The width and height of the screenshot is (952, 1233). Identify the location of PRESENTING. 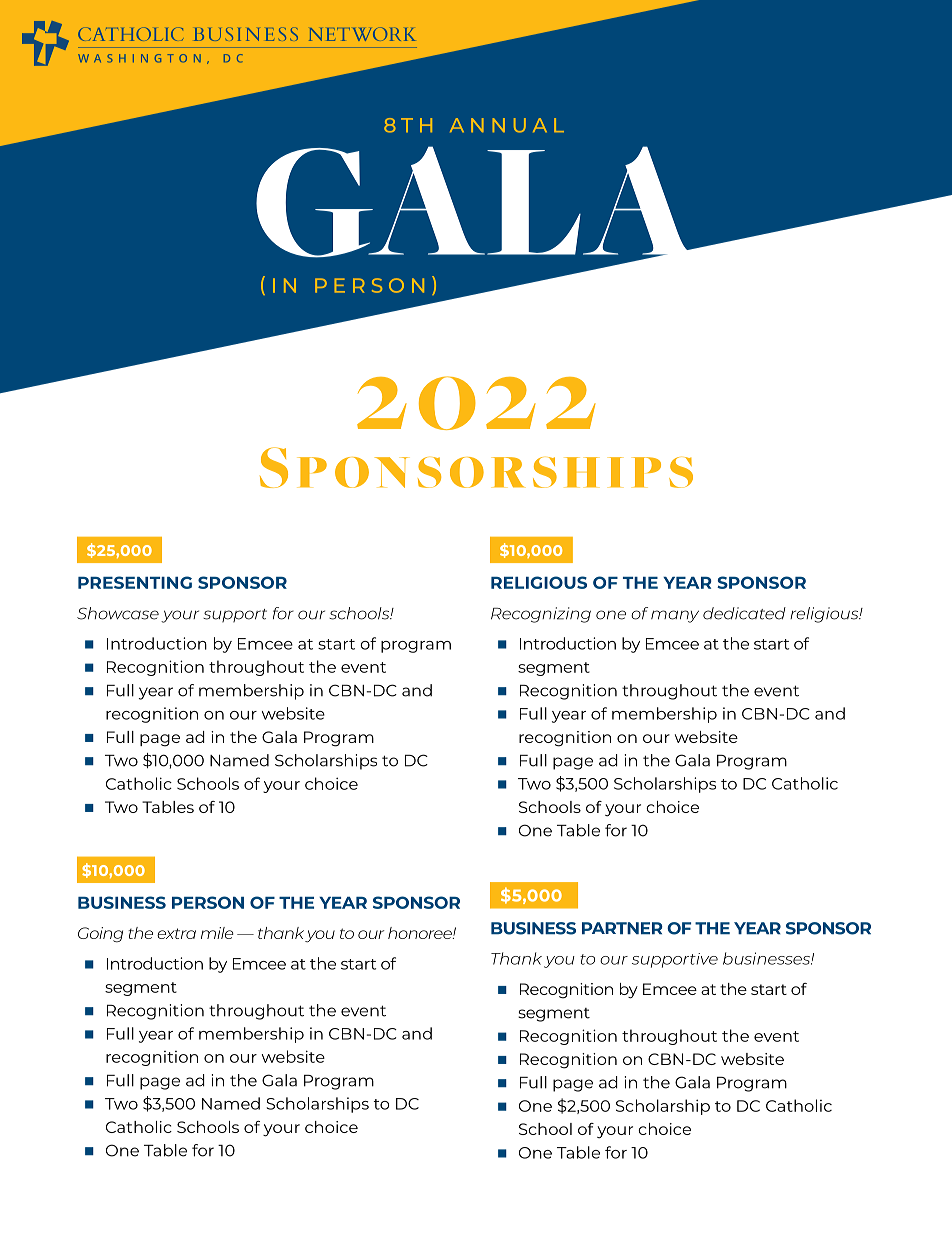
(135, 582).
